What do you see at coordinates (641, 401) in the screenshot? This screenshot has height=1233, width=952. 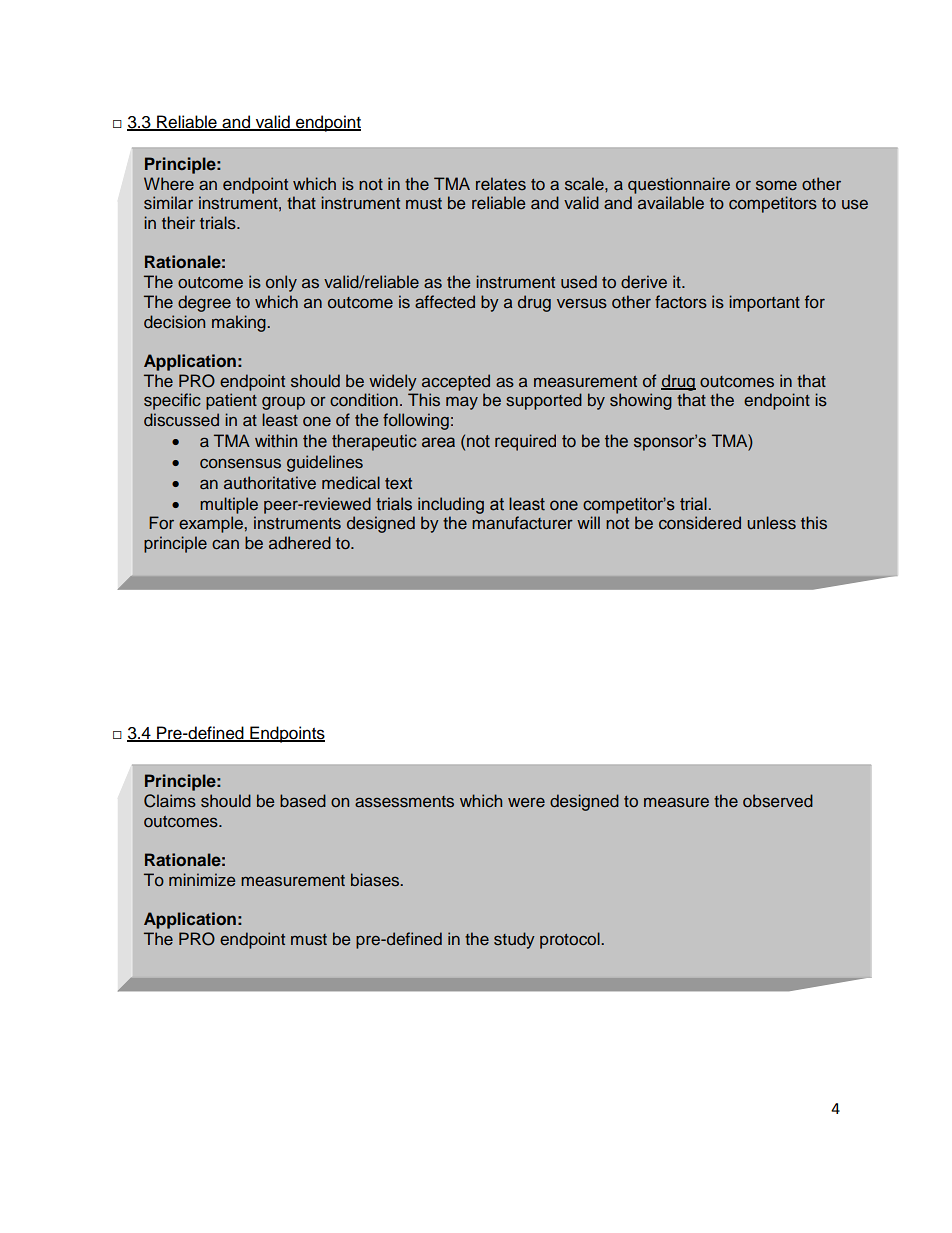 I see `showing` at bounding box center [641, 401].
